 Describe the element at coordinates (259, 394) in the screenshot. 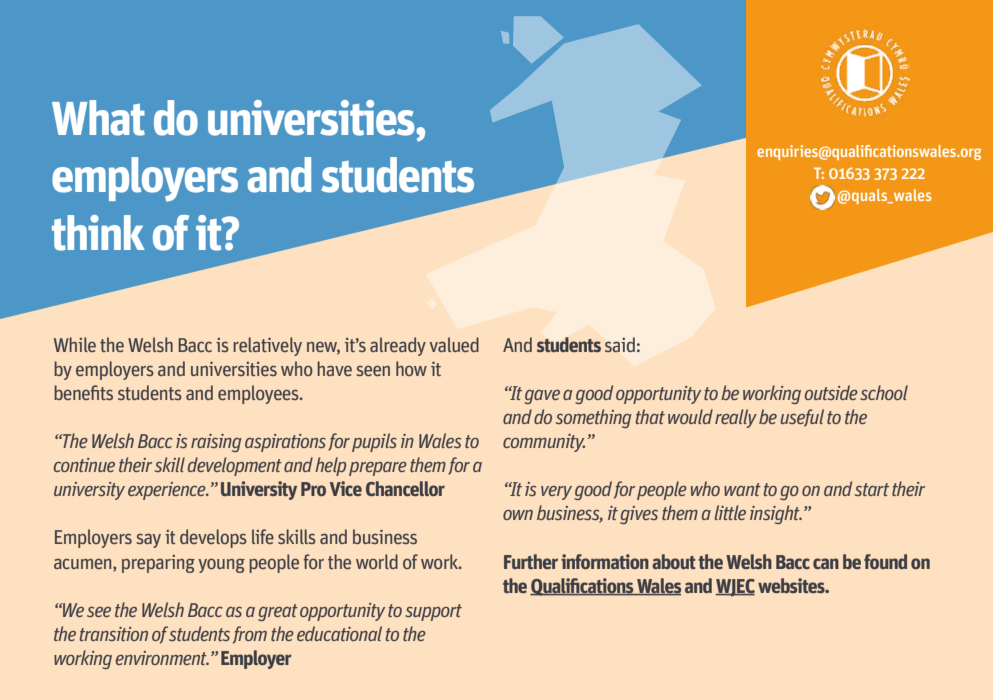

I see `employees` at that location.
